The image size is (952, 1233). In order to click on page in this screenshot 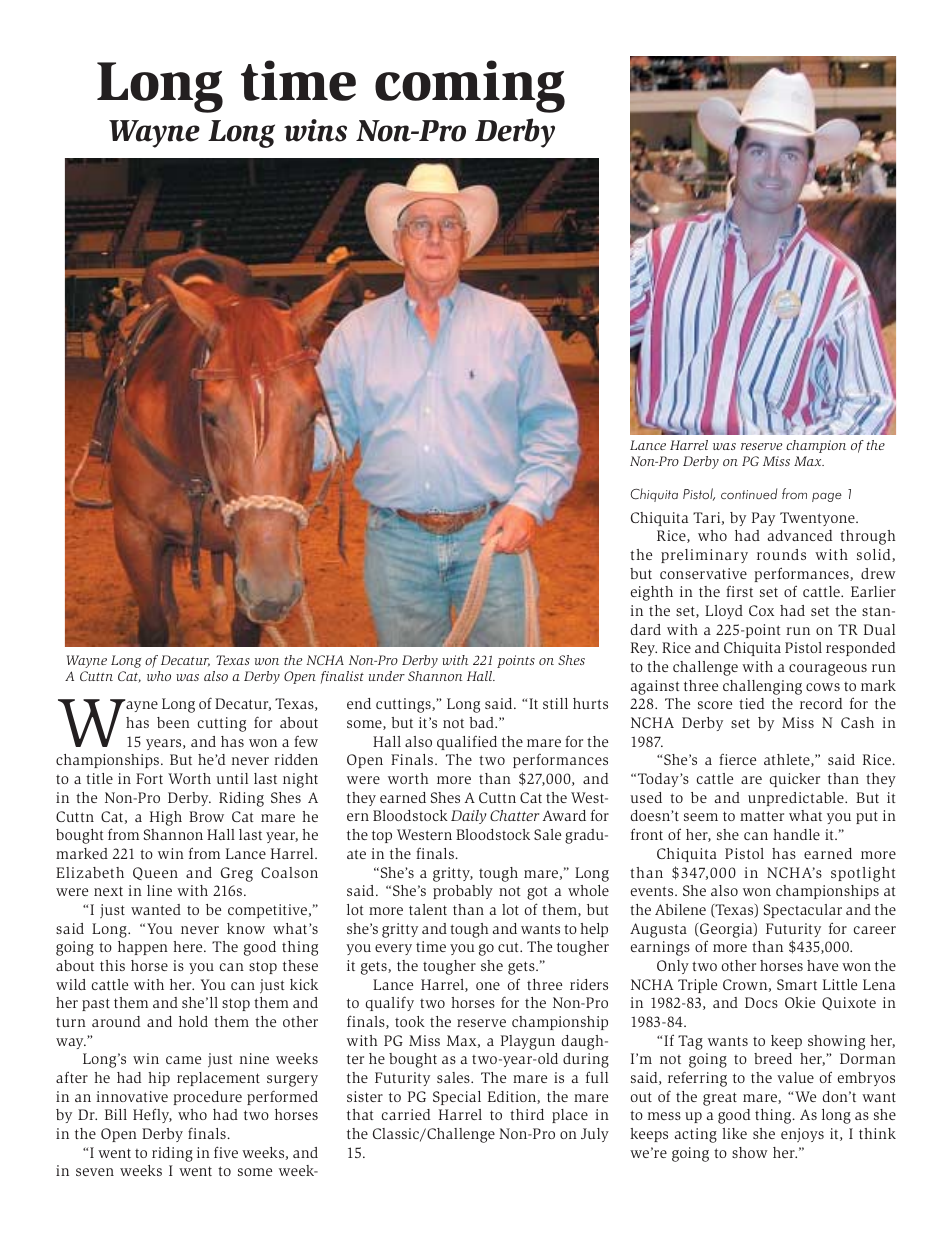, I will do `click(827, 497)`.
